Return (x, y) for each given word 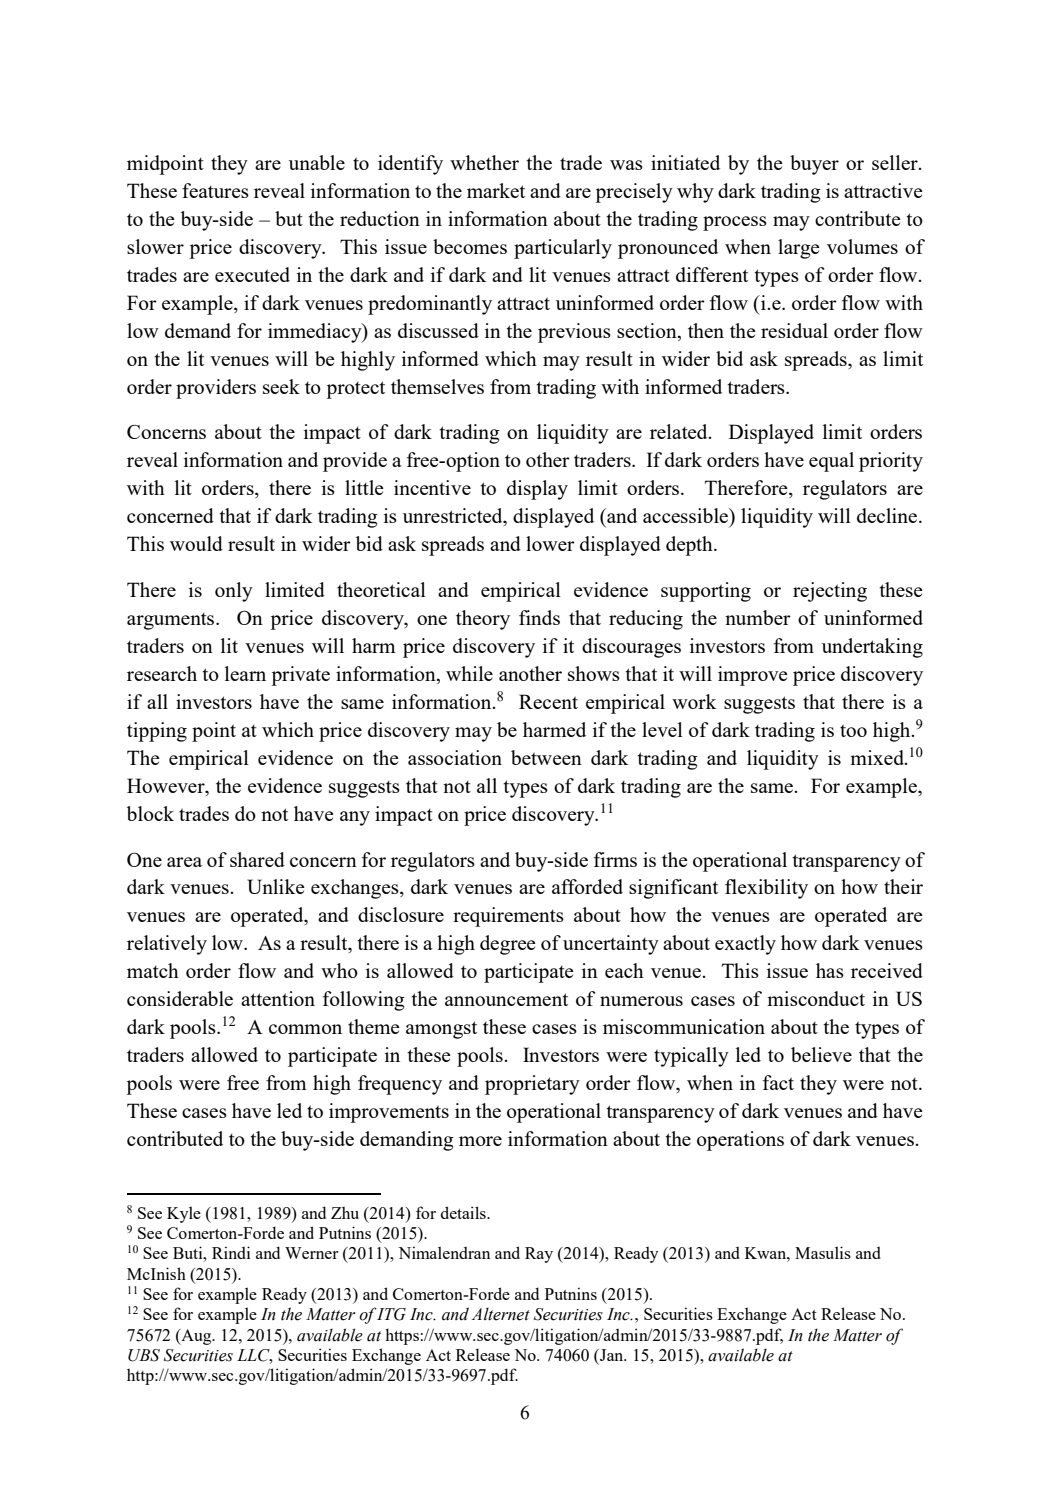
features (215, 190)
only (234, 592)
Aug (196, 1337)
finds (539, 617)
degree (508, 945)
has (830, 970)
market (496, 190)
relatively (167, 945)
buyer (814, 165)
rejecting (830, 592)
